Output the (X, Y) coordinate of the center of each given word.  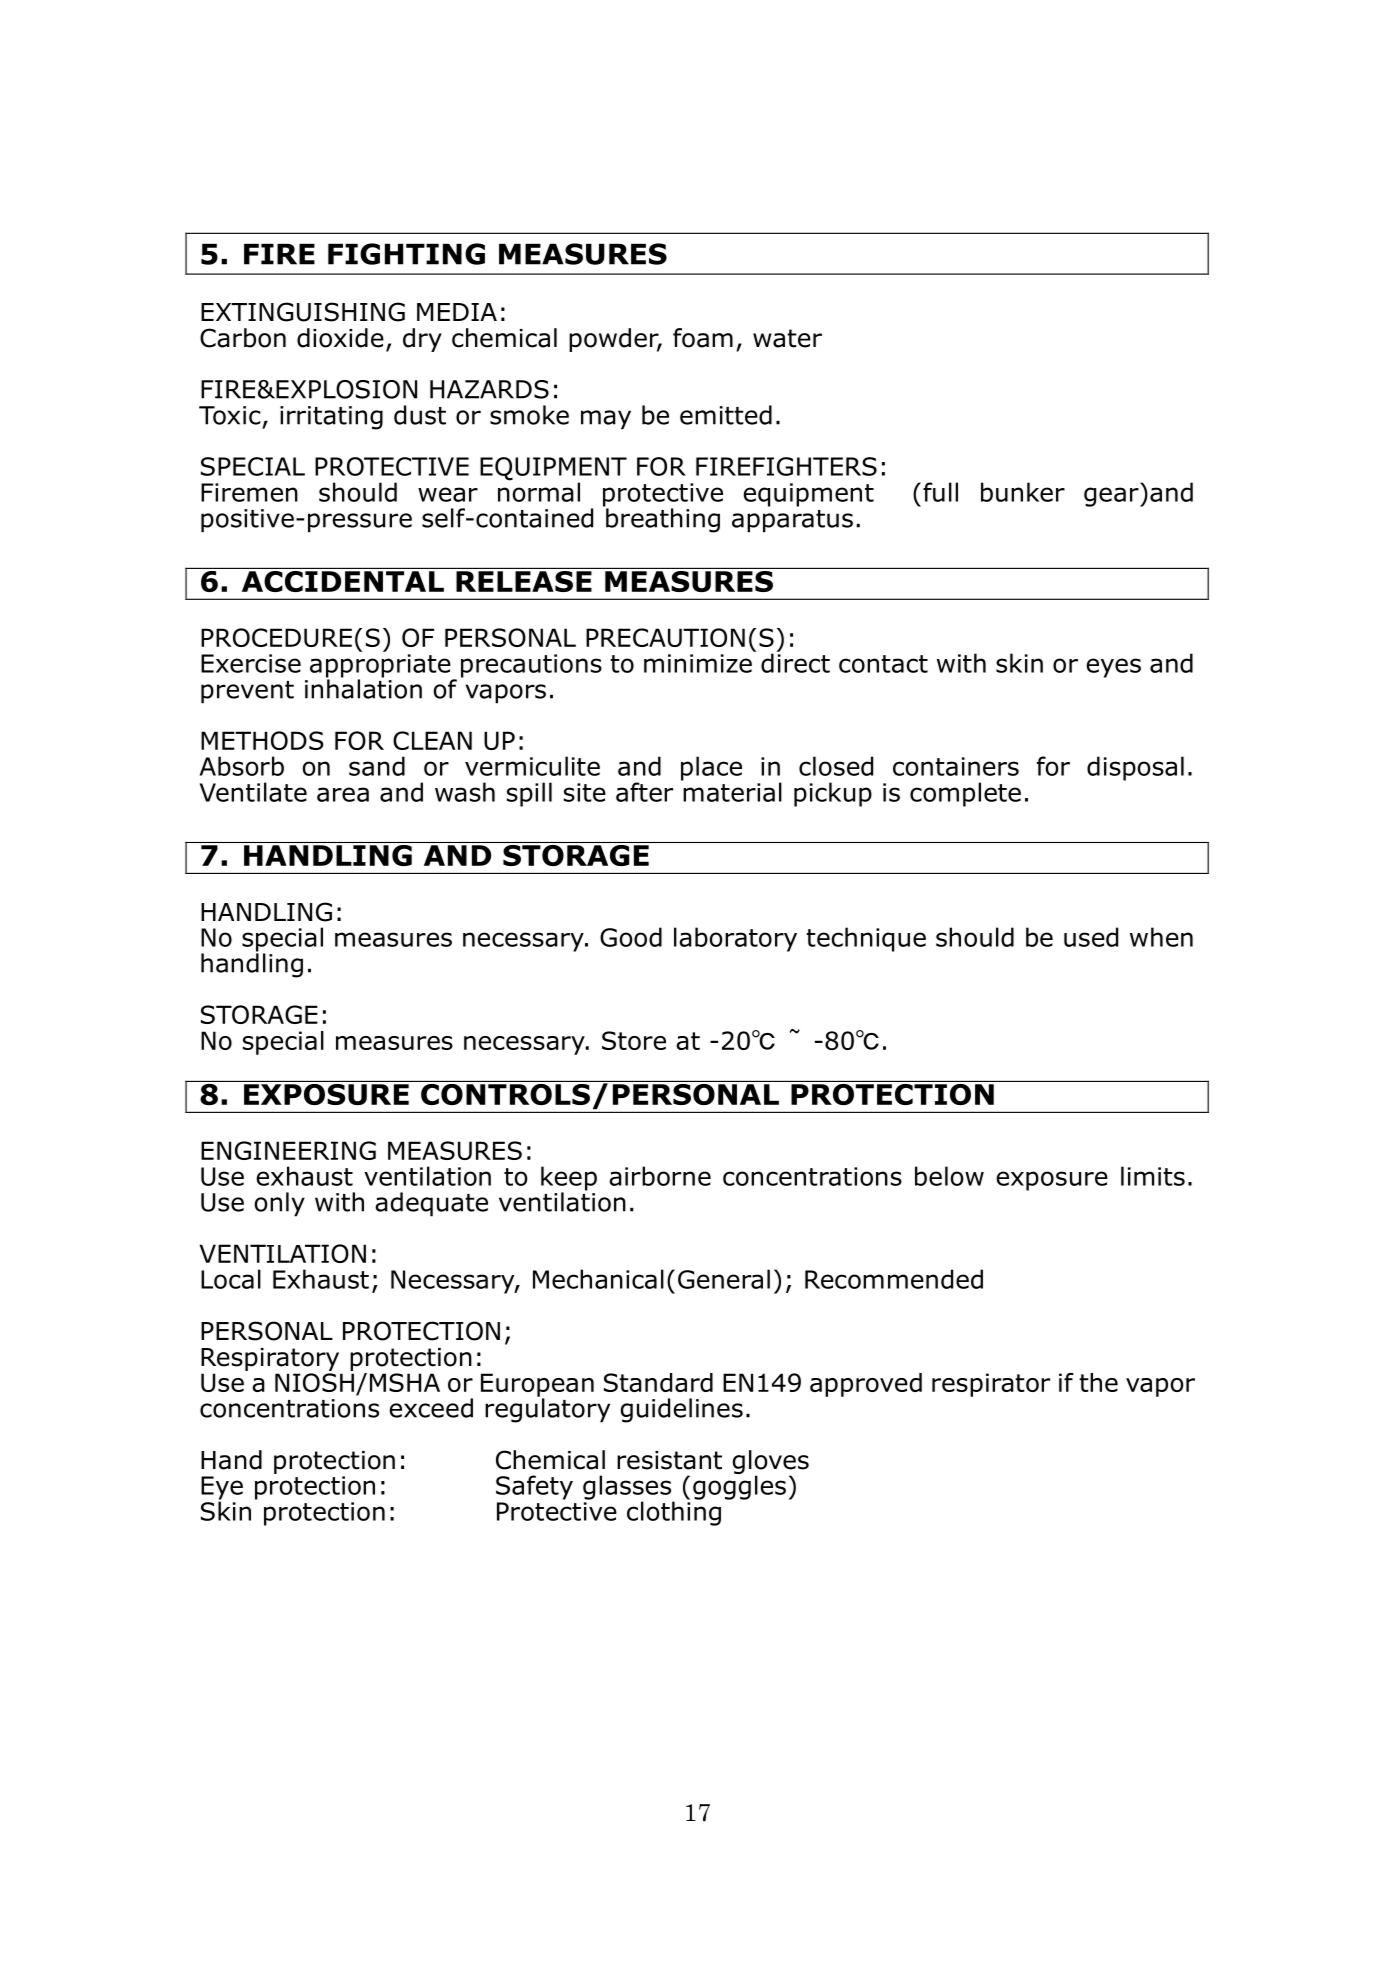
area (343, 794)
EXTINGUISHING (303, 312)
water (787, 338)
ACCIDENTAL (342, 580)
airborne (660, 1176)
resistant (669, 1460)
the (1098, 1382)
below (949, 1176)
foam (703, 338)
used (1091, 937)
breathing (662, 519)
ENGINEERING (288, 1150)
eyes (1113, 668)
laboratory (735, 939)
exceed (431, 1408)
